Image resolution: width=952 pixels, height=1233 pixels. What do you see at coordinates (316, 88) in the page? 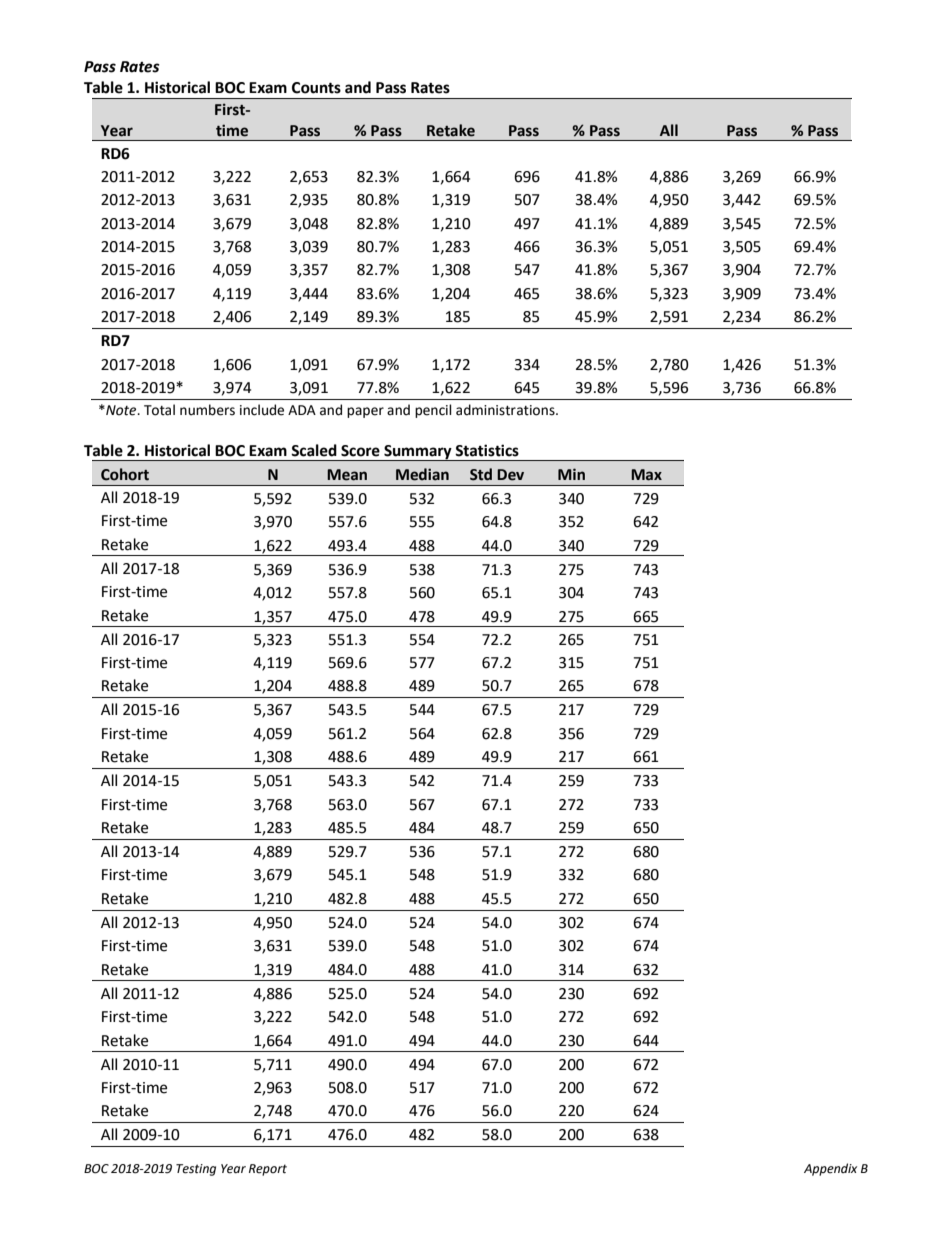
I see `Counts` at bounding box center [316, 88].
